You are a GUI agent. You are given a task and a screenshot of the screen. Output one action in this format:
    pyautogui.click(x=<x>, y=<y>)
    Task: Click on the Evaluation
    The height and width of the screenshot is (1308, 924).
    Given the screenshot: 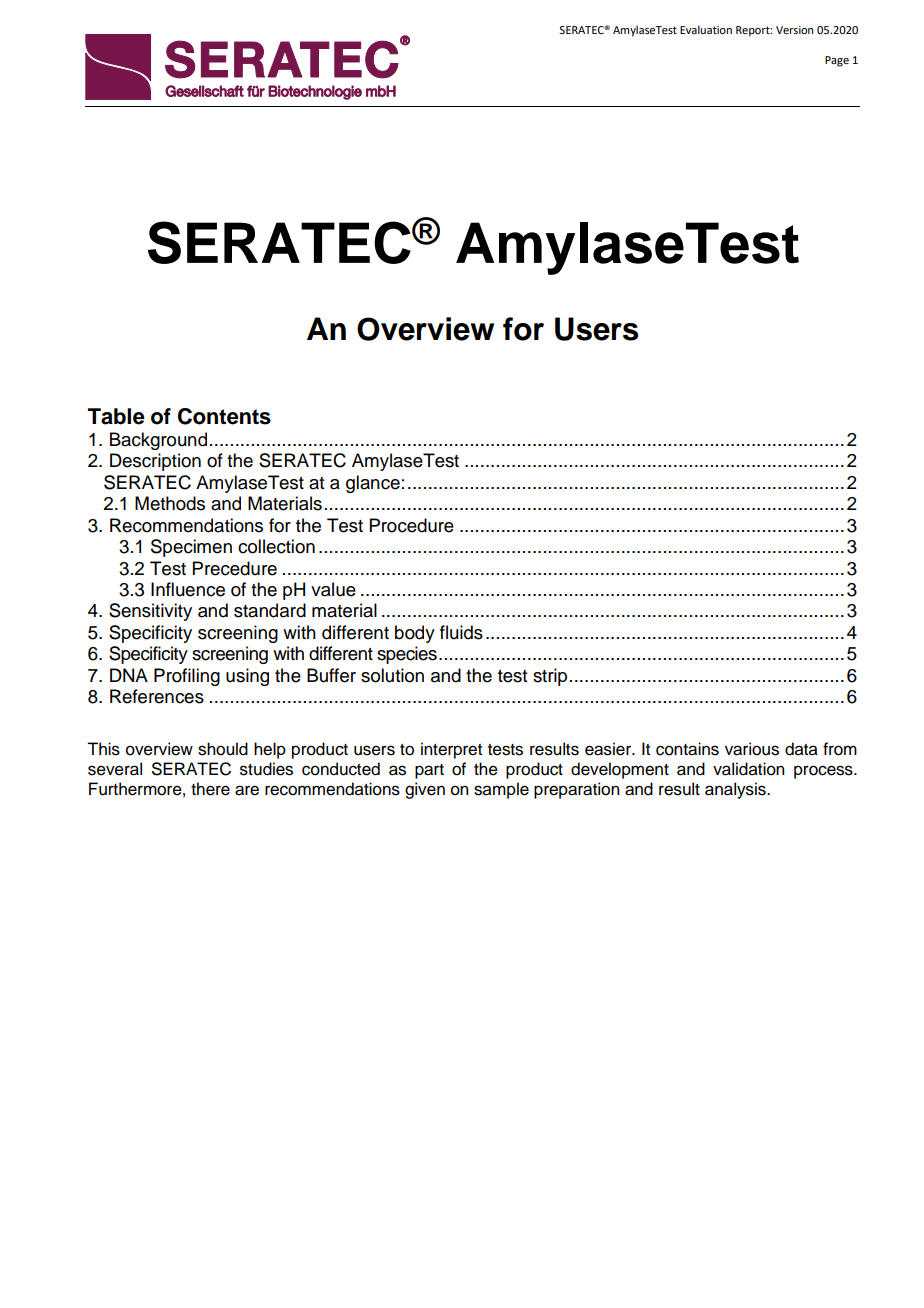 What is the action you would take?
    pyautogui.click(x=706, y=29)
